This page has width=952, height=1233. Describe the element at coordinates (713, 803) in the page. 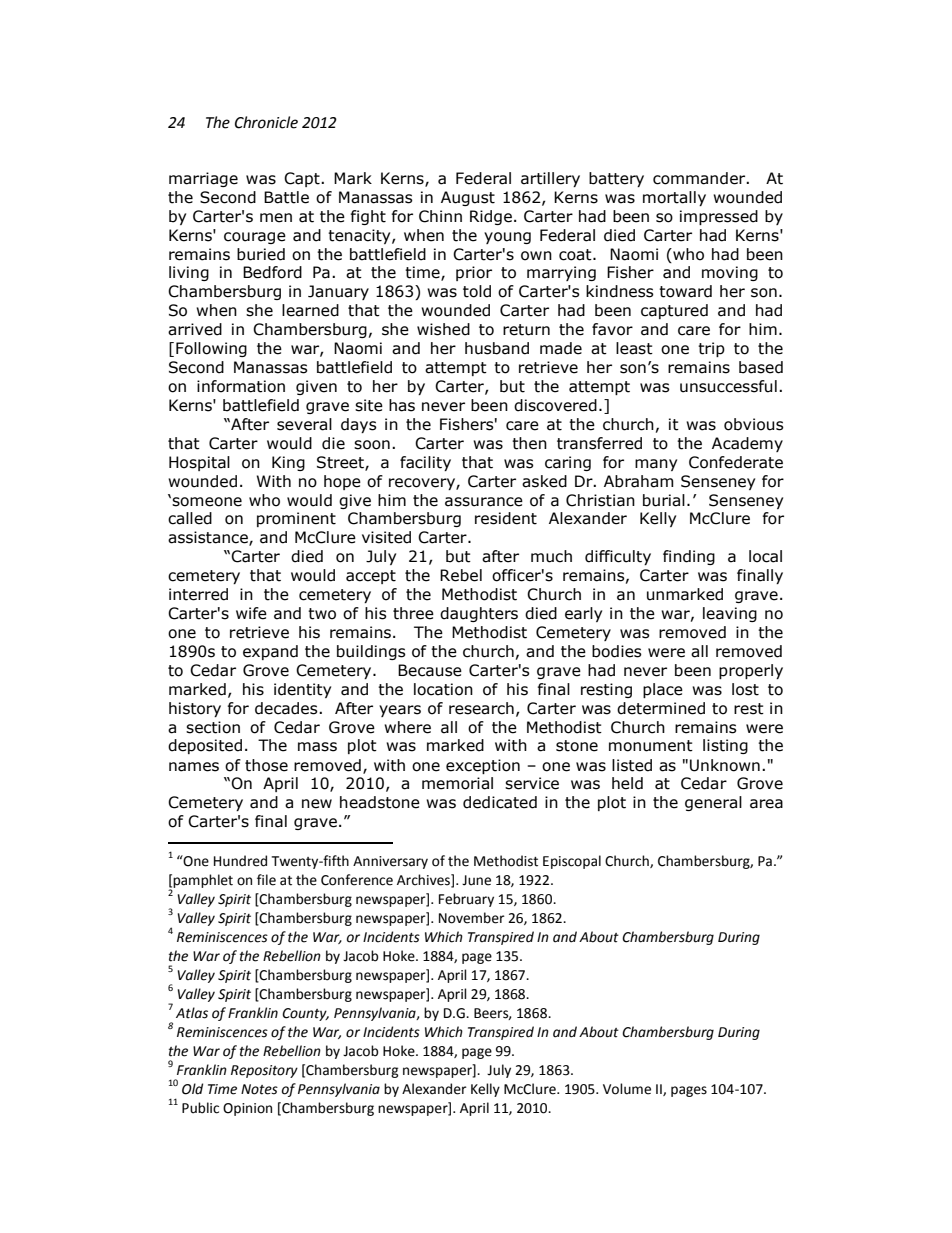

I see `general` at that location.
